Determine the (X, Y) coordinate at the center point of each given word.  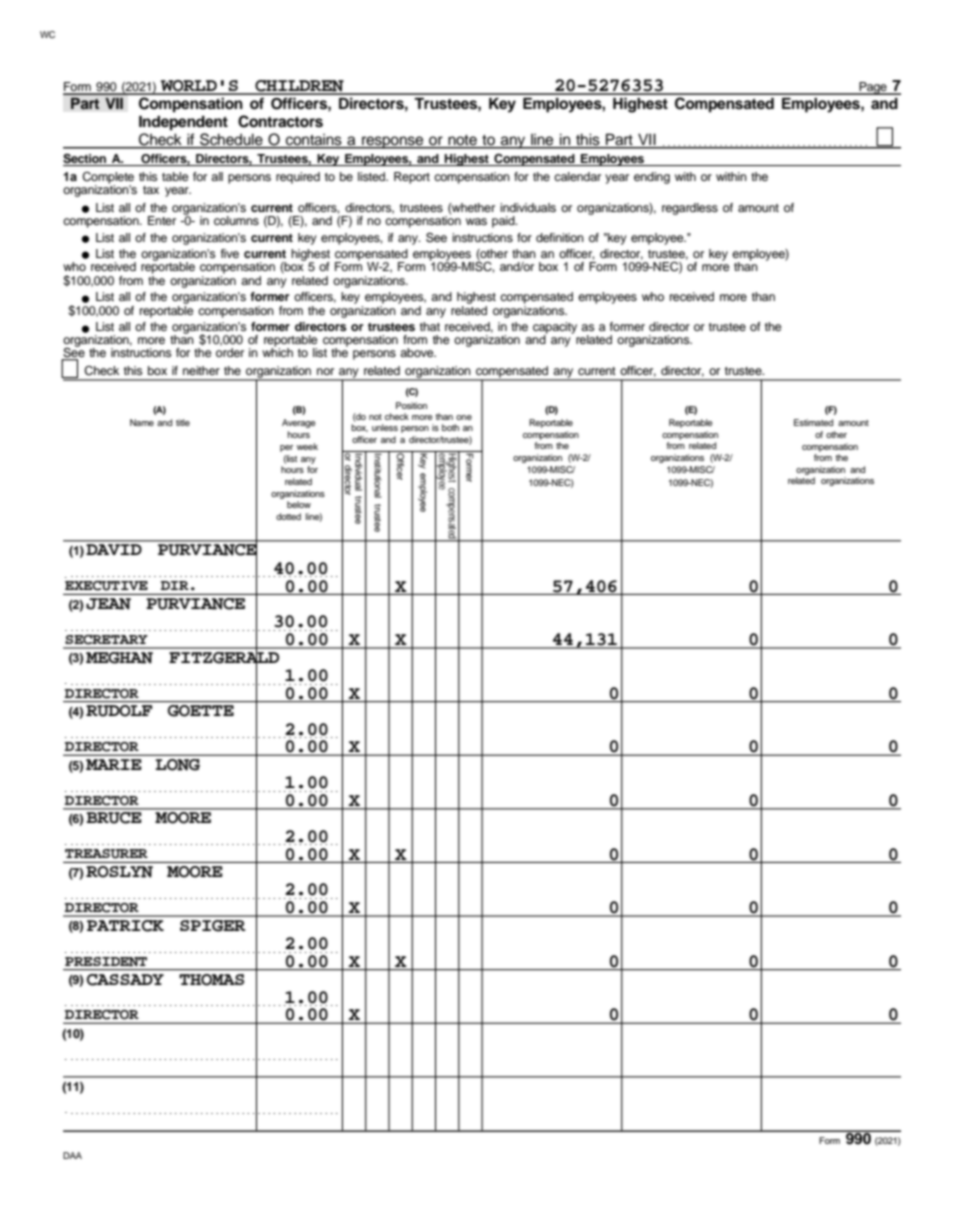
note (462, 141)
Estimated (813, 422)
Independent (183, 123)
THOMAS (211, 980)
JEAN (108, 604)
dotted (288, 516)
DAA (72, 1155)
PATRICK (125, 926)
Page (873, 88)
